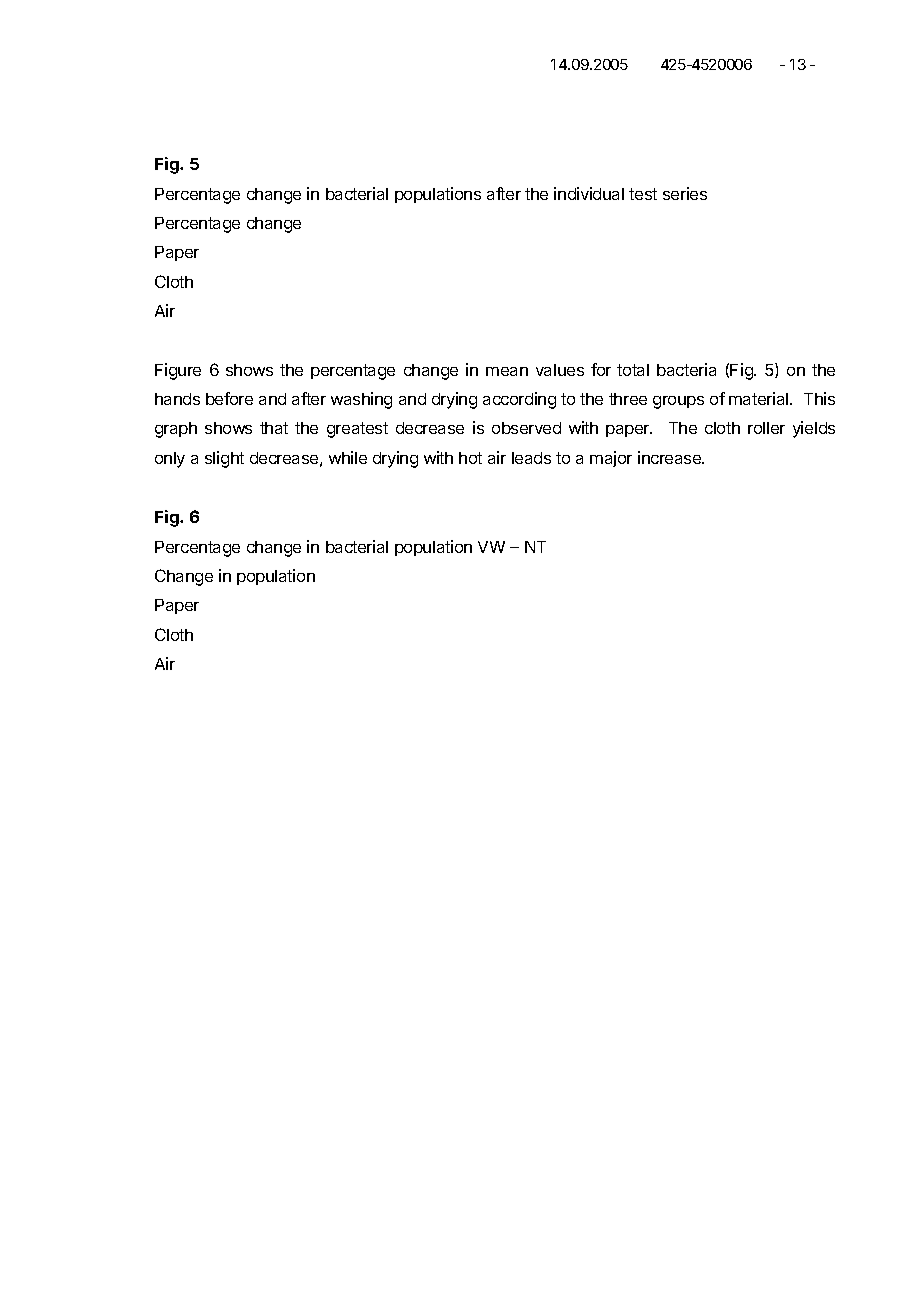 The width and height of the document is (924, 1308). What do you see at coordinates (589, 193) in the document?
I see `individual` at bounding box center [589, 193].
